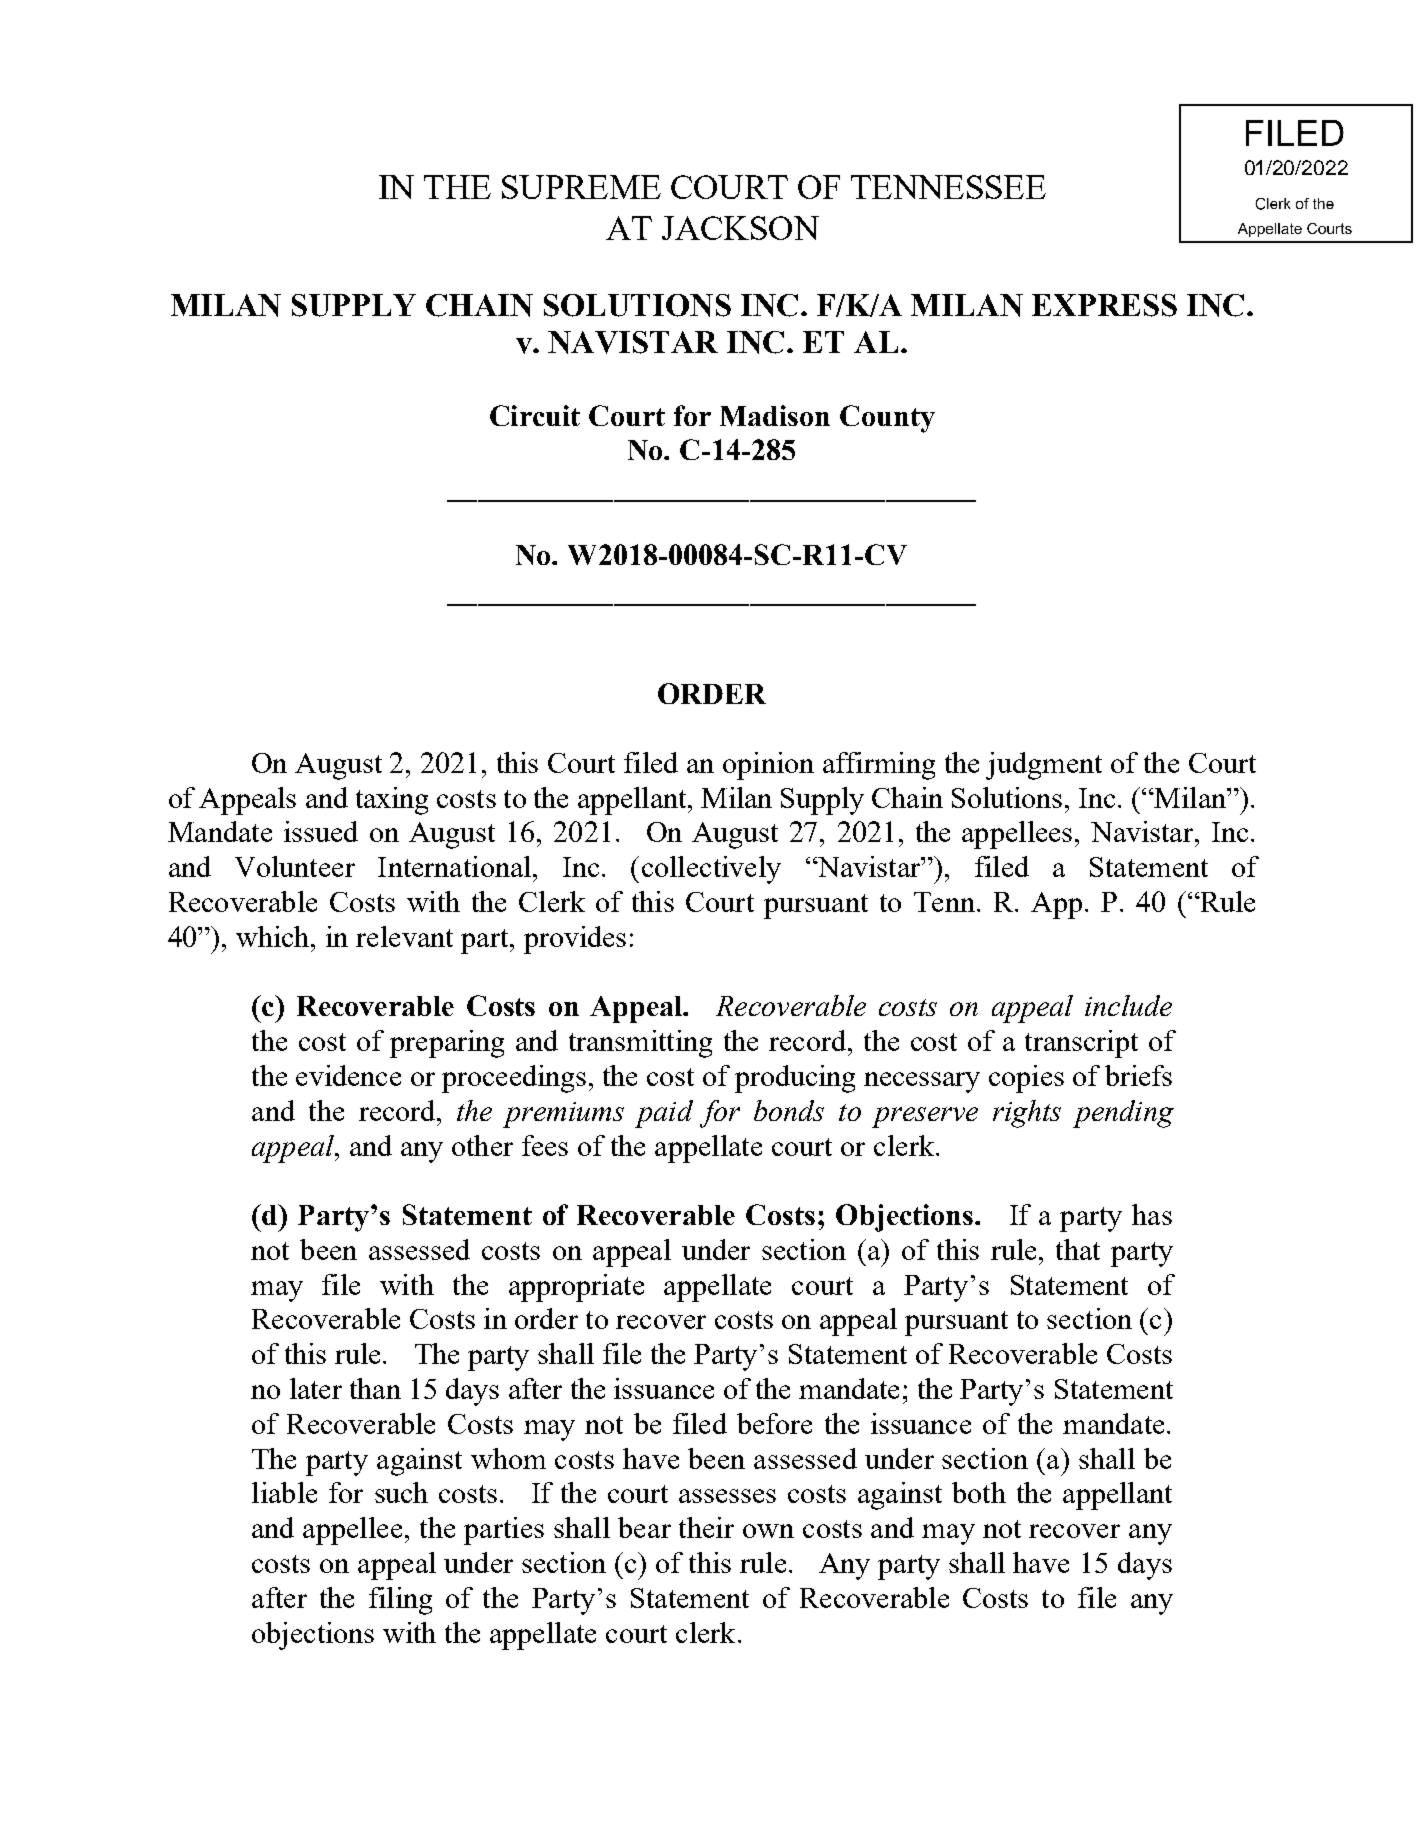 This document has width=1424, height=1843. Describe the element at coordinates (1104, 305) in the document. I see `EXPRESS` at that location.
